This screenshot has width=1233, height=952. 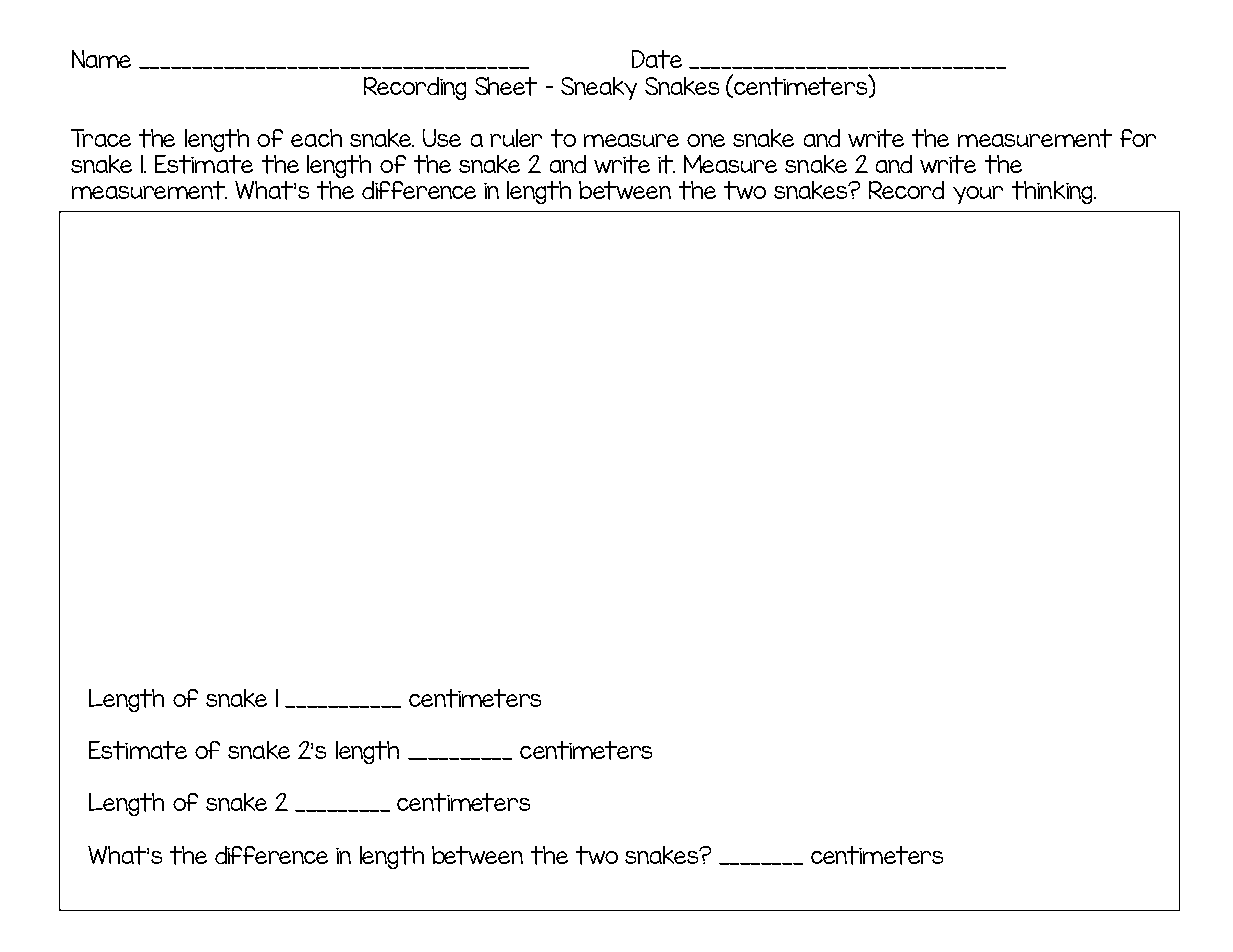 What do you see at coordinates (506, 86) in the screenshot?
I see `Sheet` at bounding box center [506, 86].
